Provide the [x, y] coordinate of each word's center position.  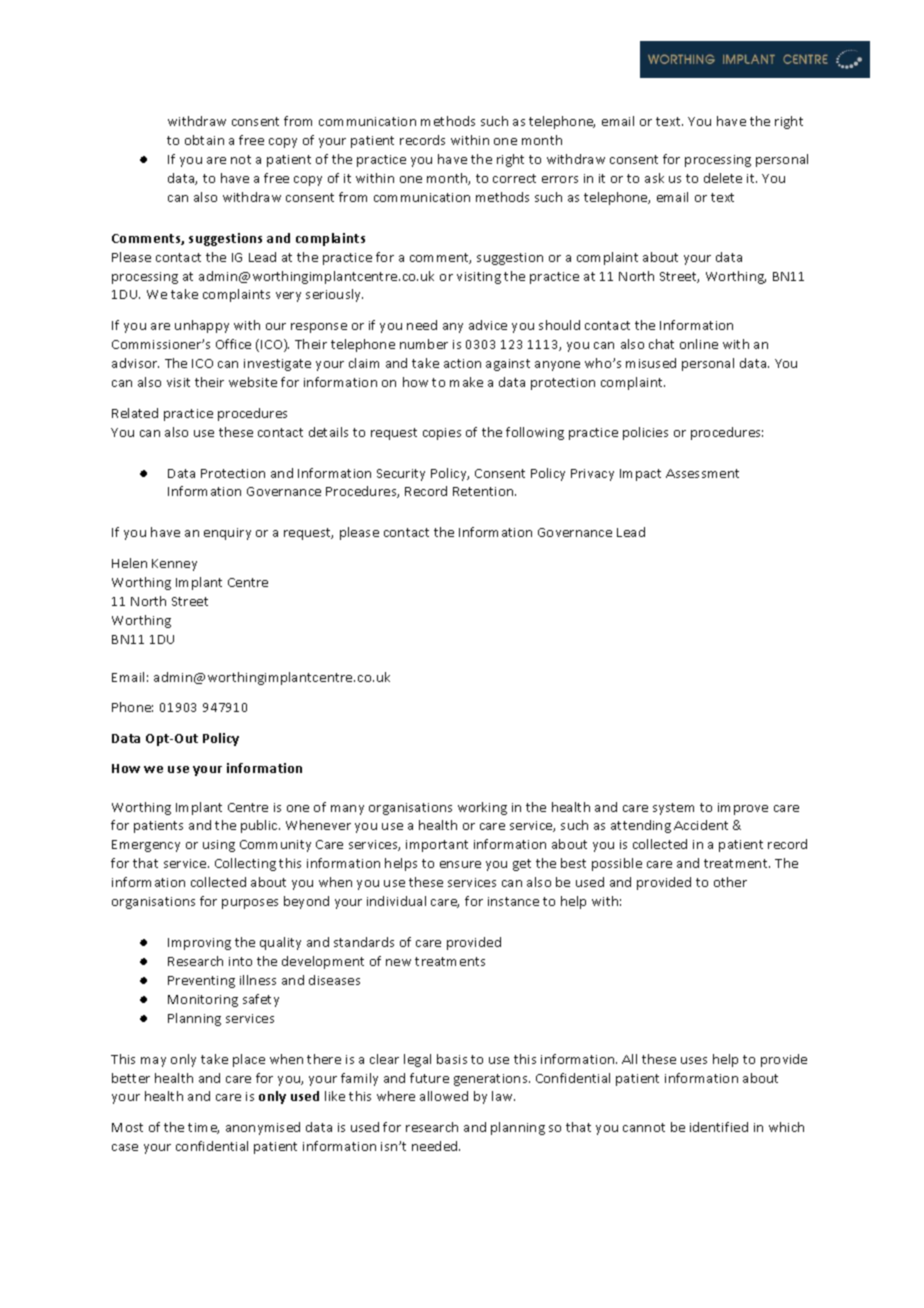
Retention [484, 491]
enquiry [227, 534]
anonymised [263, 1128]
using [219, 846]
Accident [701, 825]
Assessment [702, 473]
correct [514, 178]
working [482, 808]
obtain [204, 140]
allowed [444, 1096]
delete [723, 178]
